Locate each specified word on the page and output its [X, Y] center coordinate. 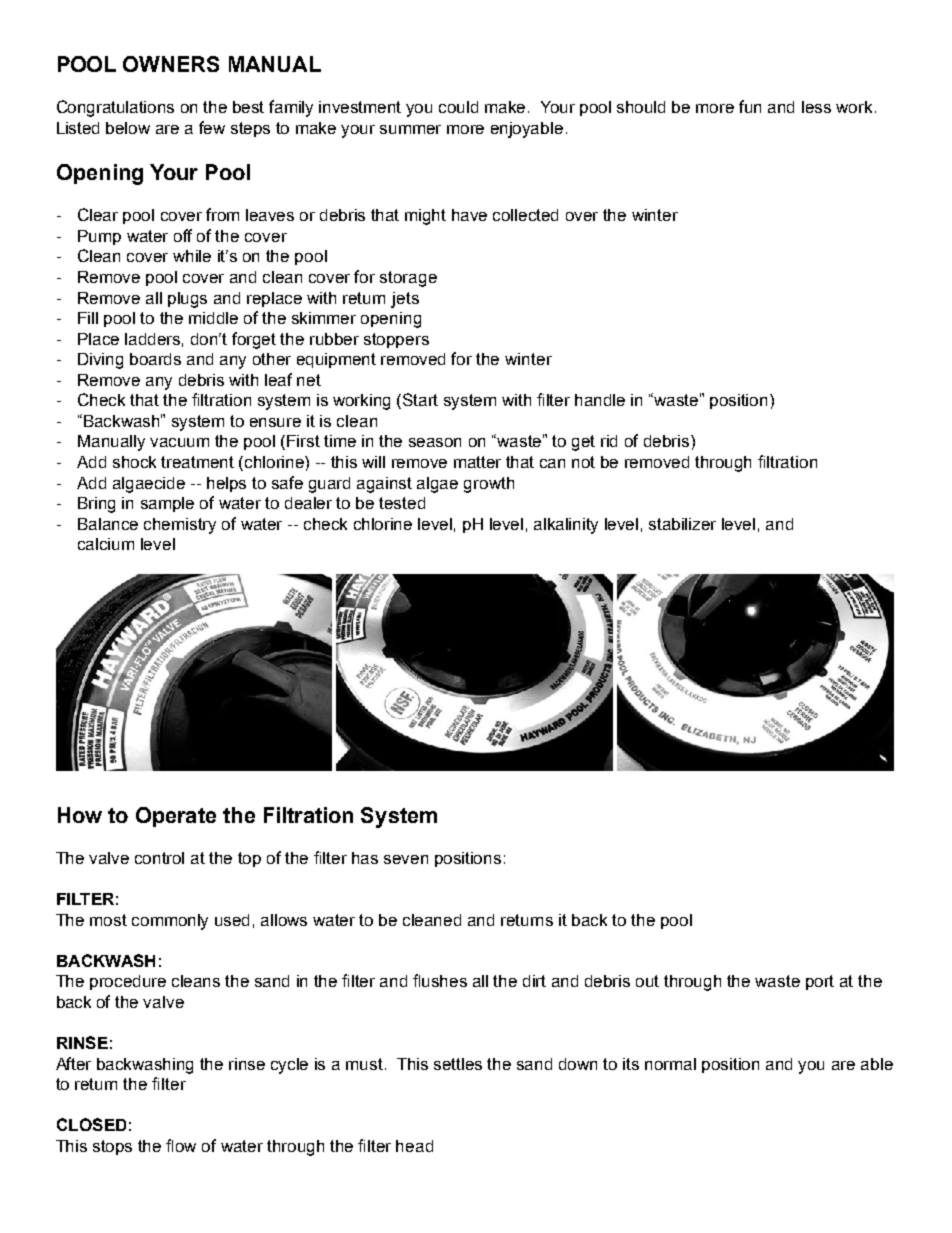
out [647, 981]
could [458, 107]
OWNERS [171, 64]
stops [112, 1147]
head [414, 1146]
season [435, 442]
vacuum [179, 442]
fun [750, 106]
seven [406, 859]
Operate [176, 817]
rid [609, 441]
